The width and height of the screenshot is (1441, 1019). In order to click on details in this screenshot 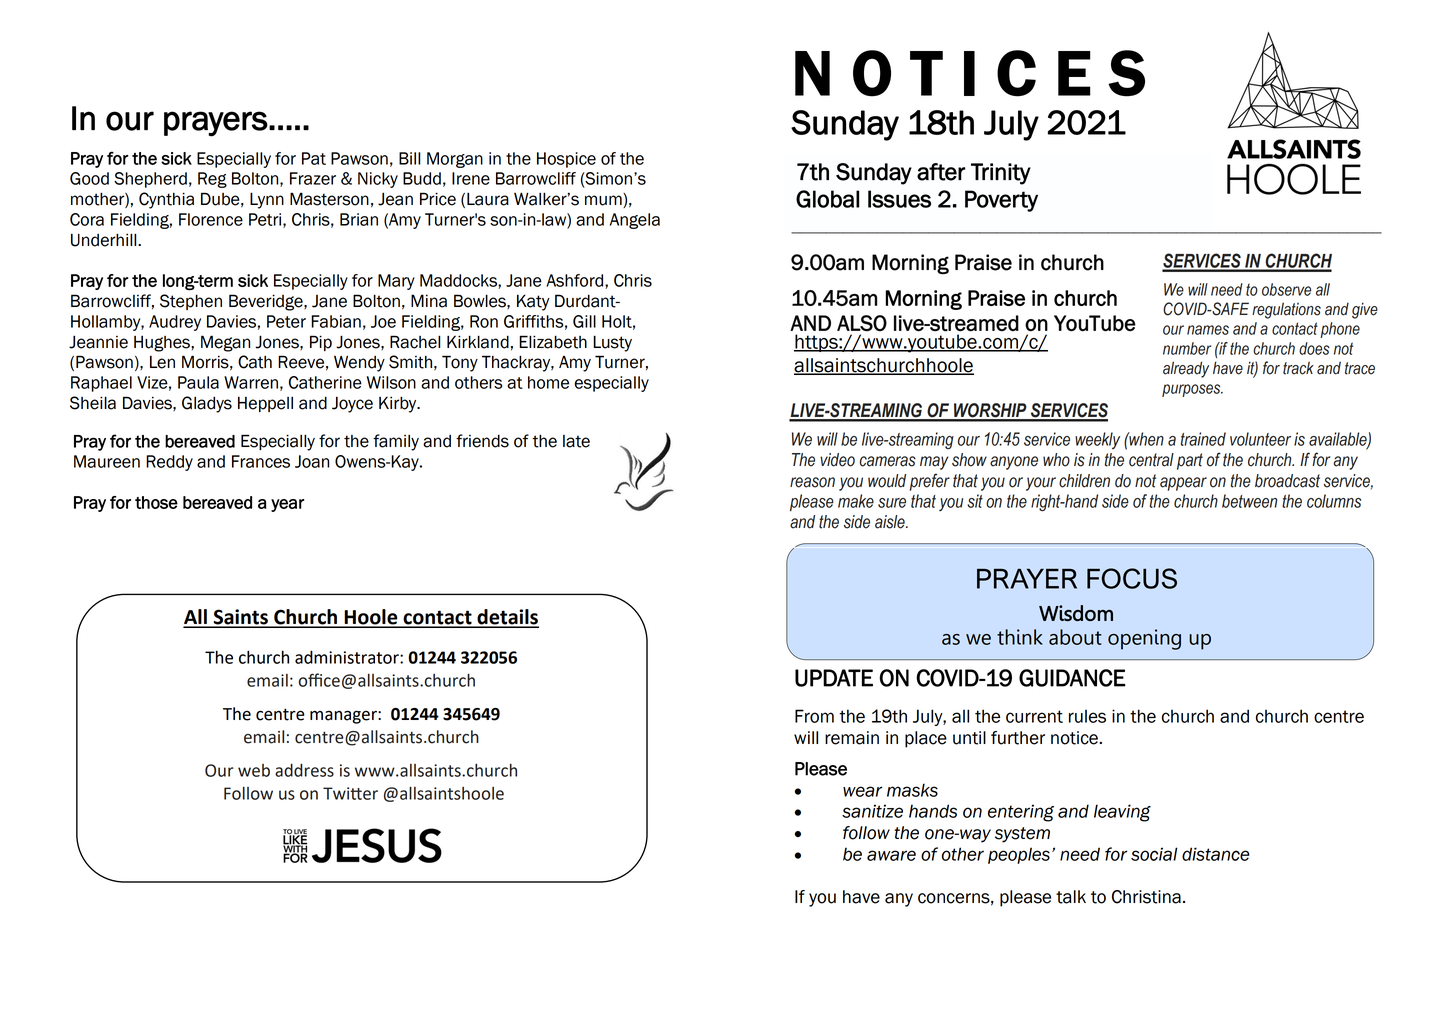, I will do `click(507, 618)`.
